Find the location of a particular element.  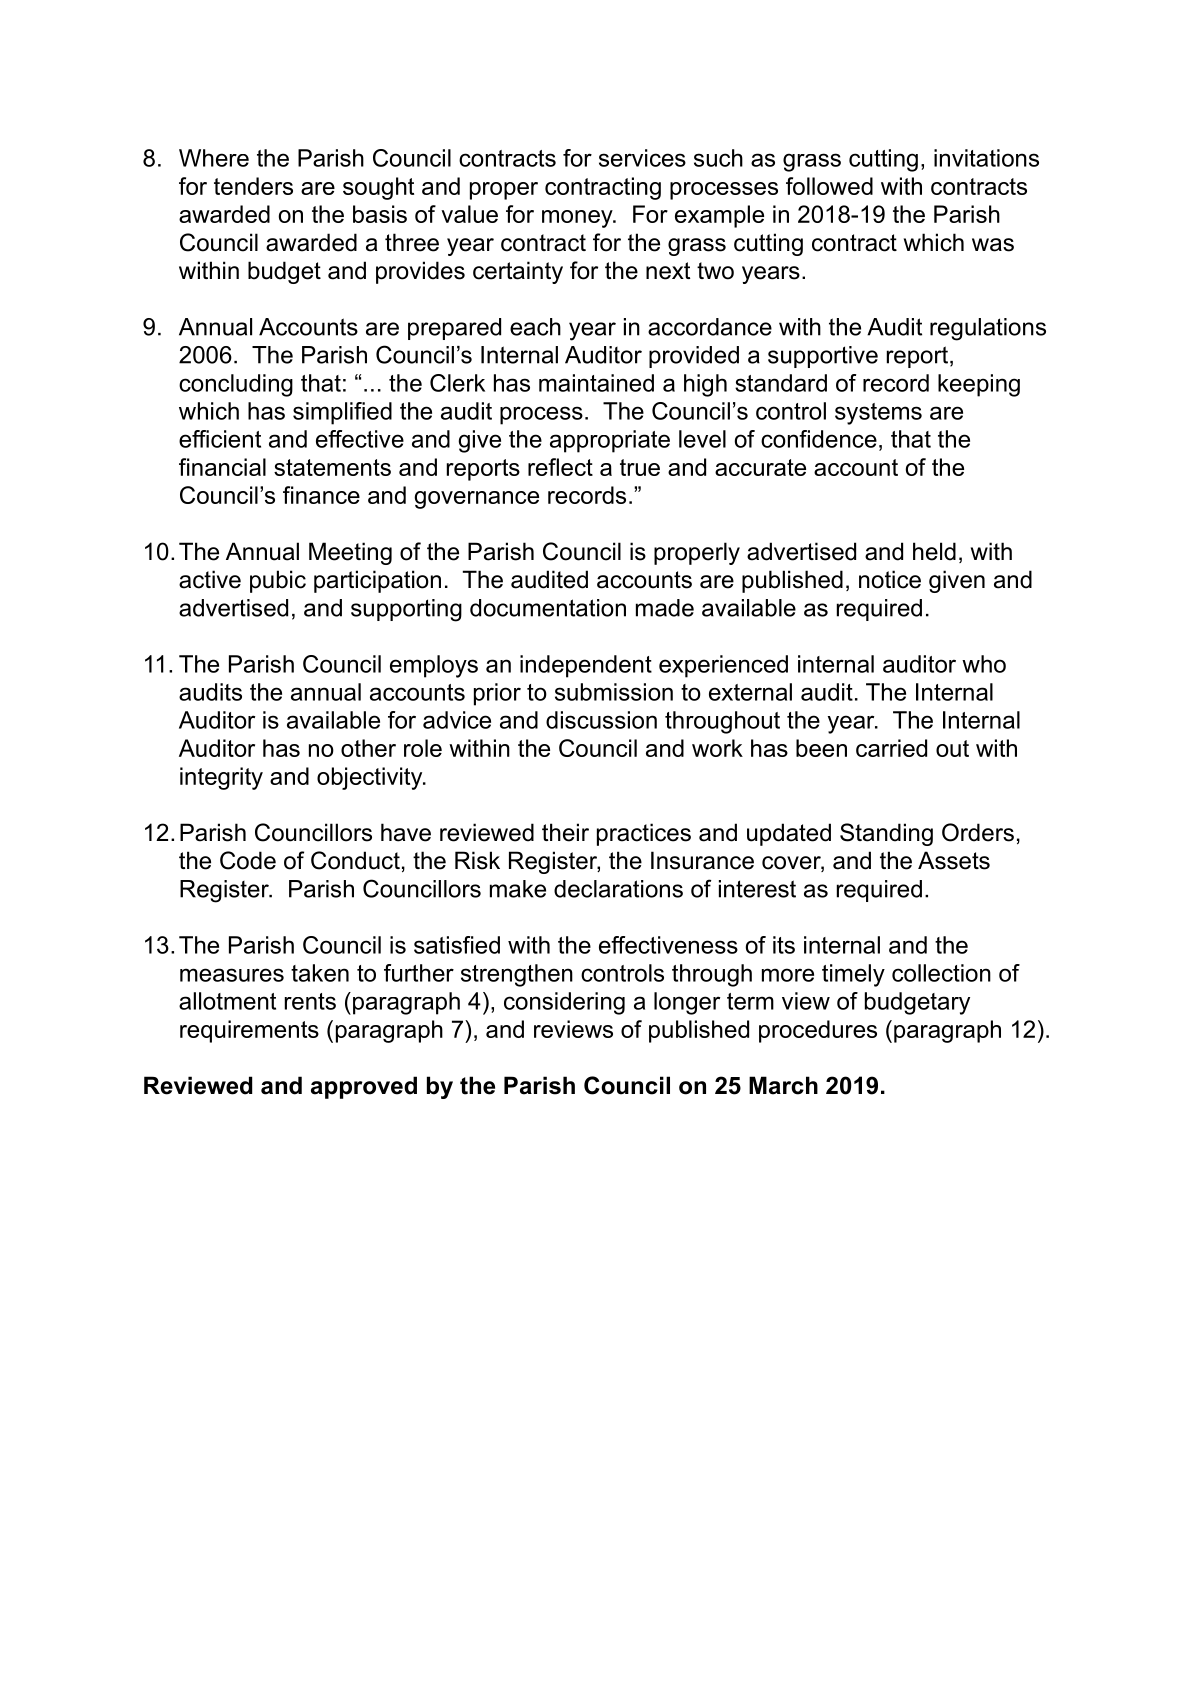

Assets is located at coordinates (954, 860).
